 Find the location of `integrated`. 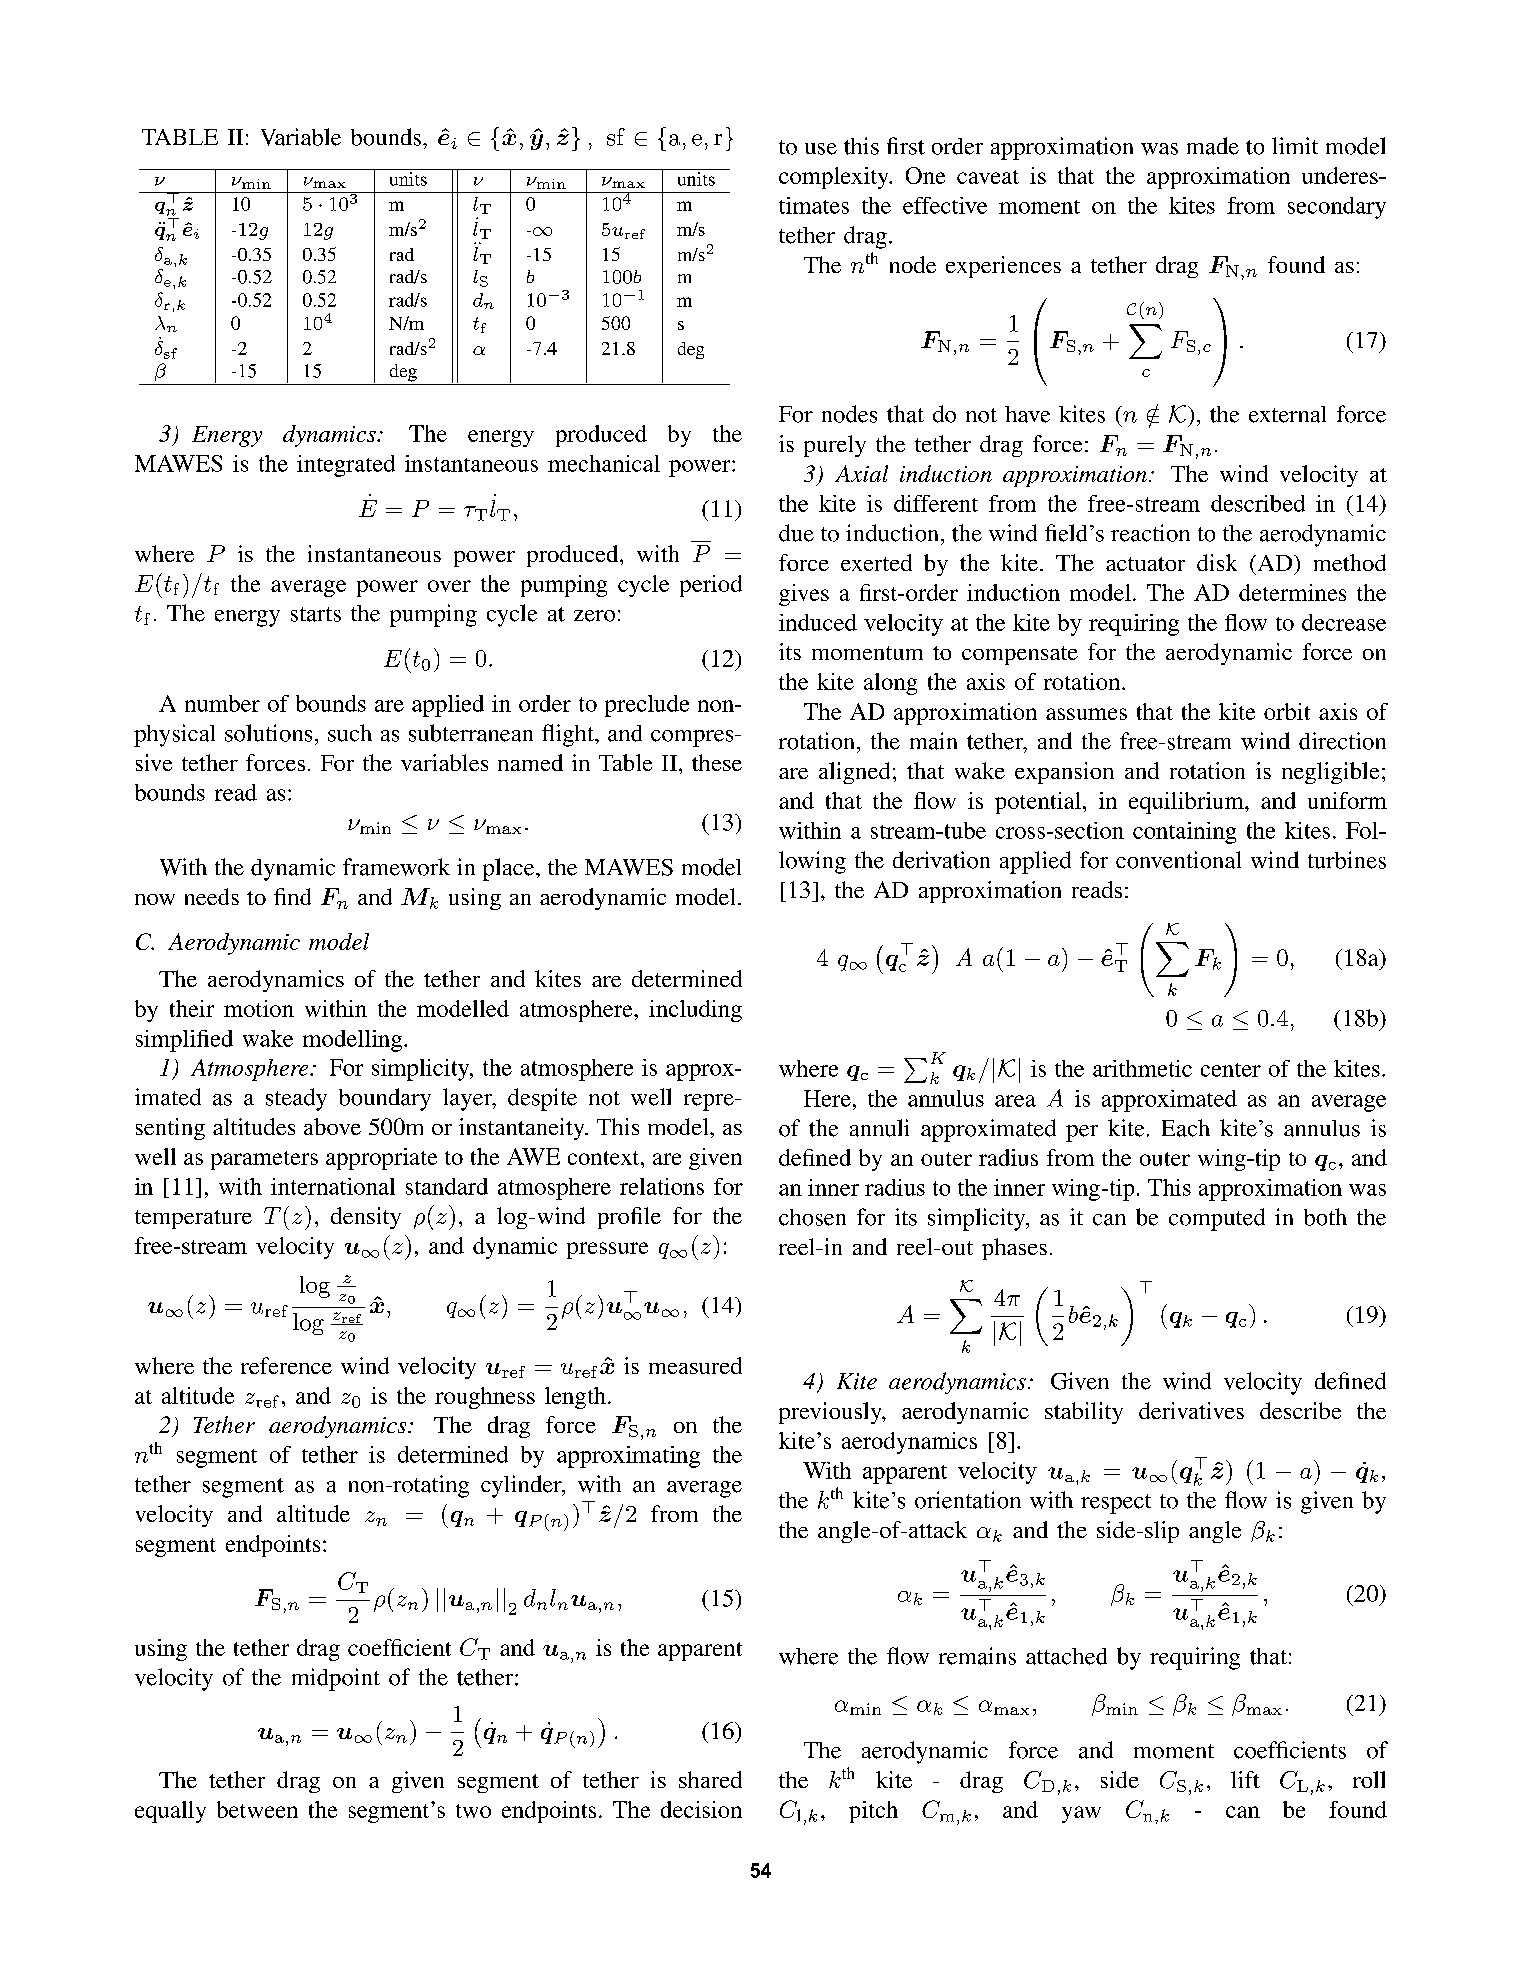

integrated is located at coordinates (346, 466).
